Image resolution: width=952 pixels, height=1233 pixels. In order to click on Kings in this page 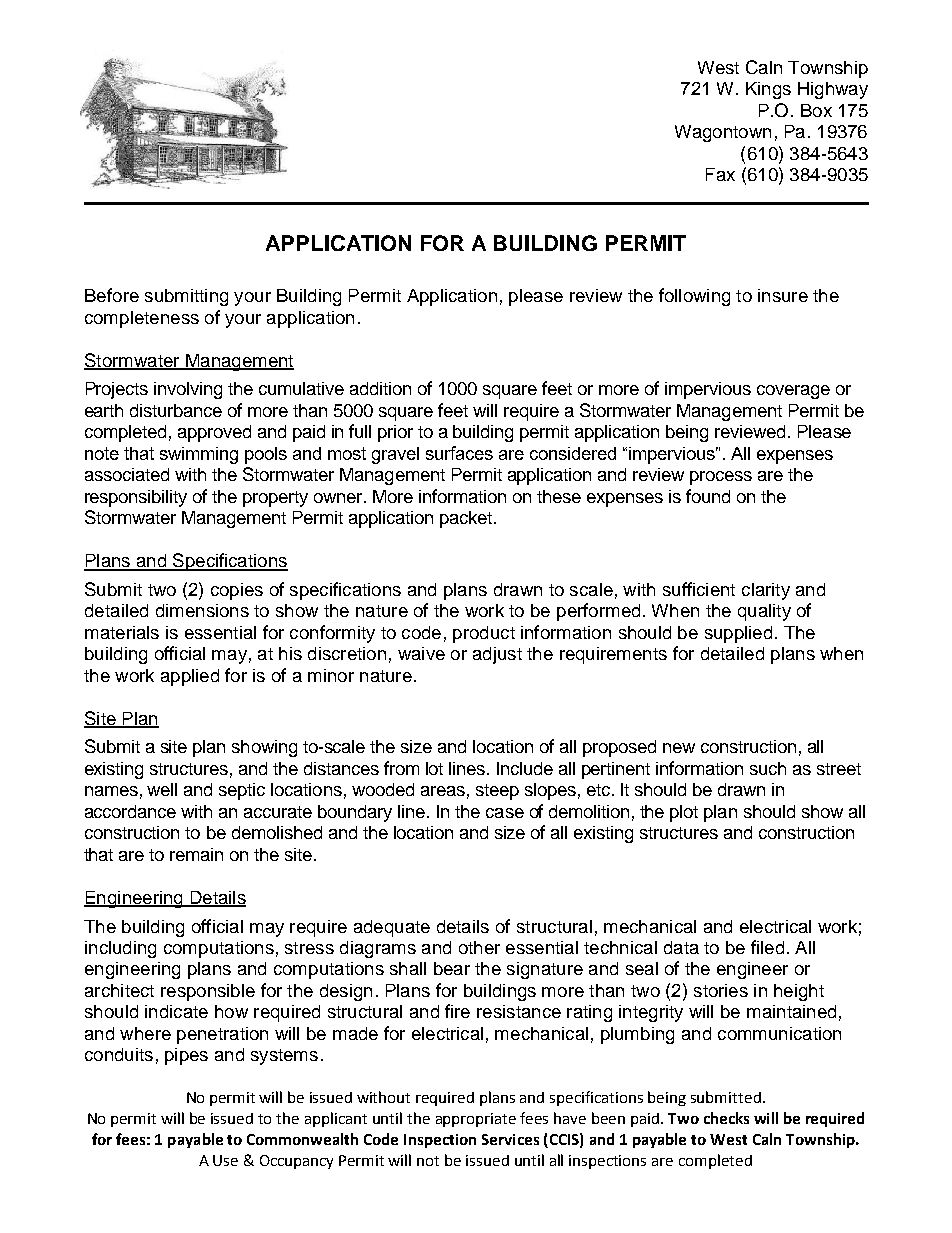, I will do `click(768, 90)`.
